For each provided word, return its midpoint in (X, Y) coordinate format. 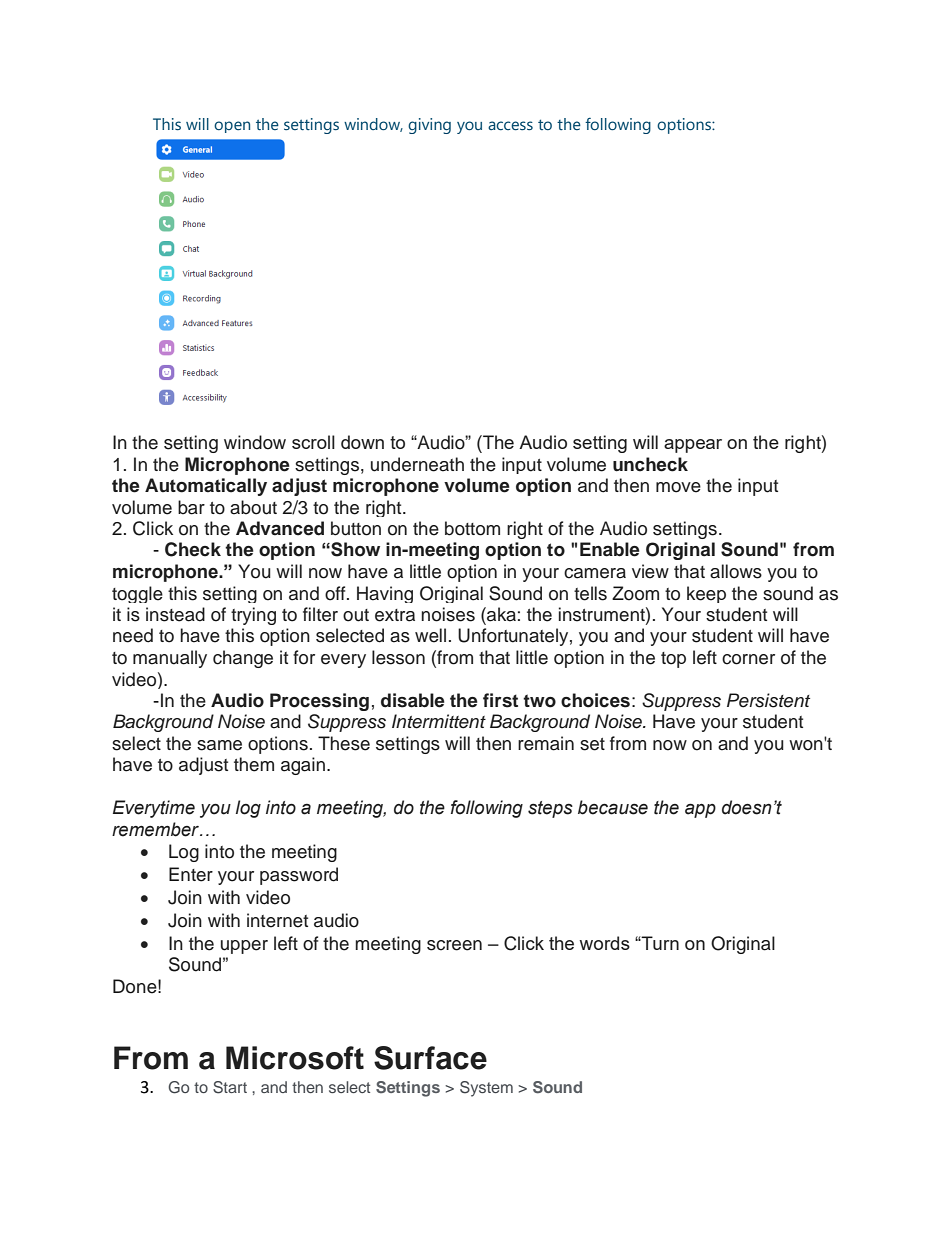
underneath (417, 464)
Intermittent (439, 721)
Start (230, 1087)
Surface (430, 1058)
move (678, 487)
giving (429, 126)
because (613, 807)
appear (693, 446)
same (219, 745)
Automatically (206, 487)
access (510, 126)
